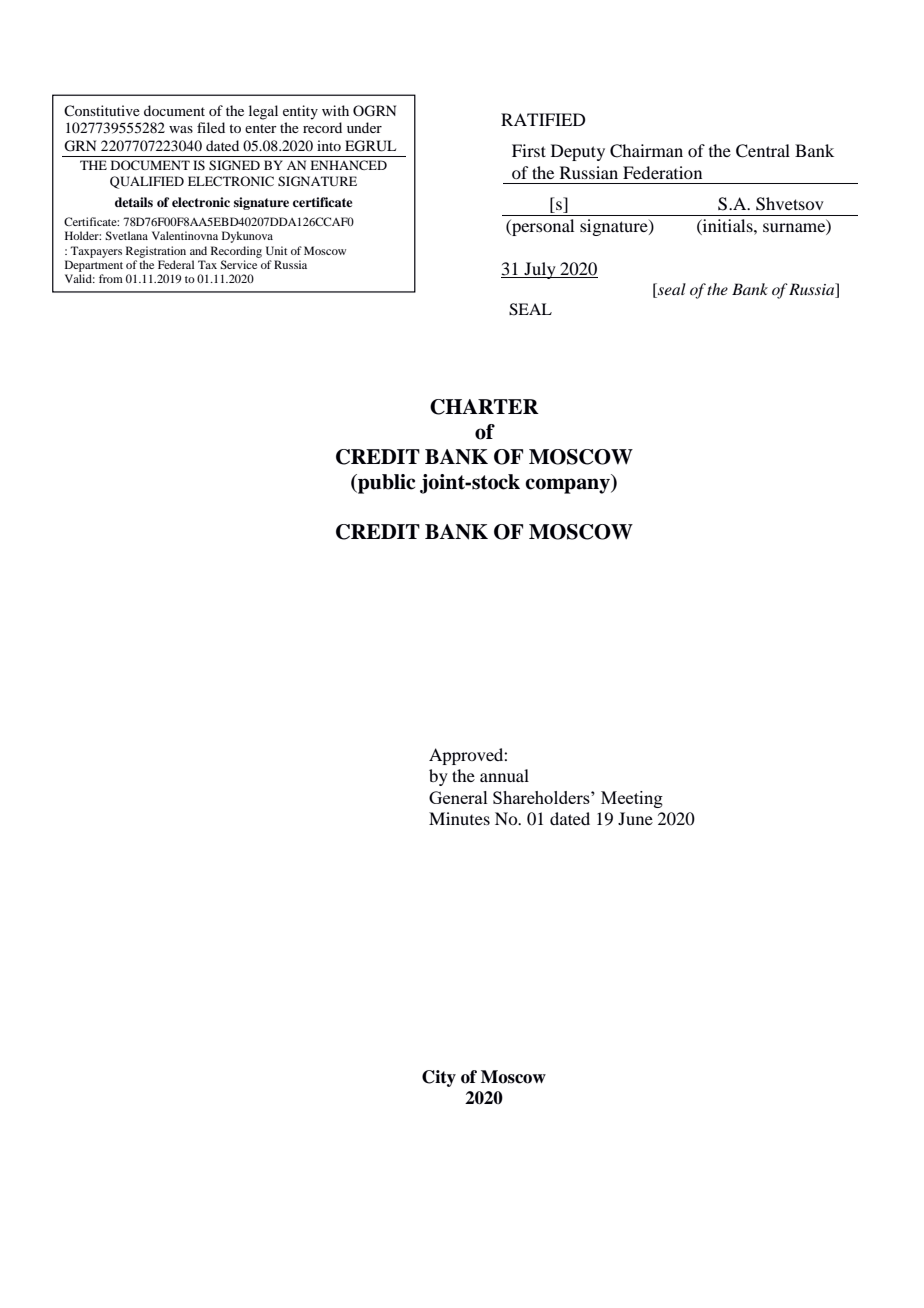 The width and height of the screenshot is (924, 1308). Describe the element at coordinates (364, 127) in the screenshot. I see `under` at that location.
